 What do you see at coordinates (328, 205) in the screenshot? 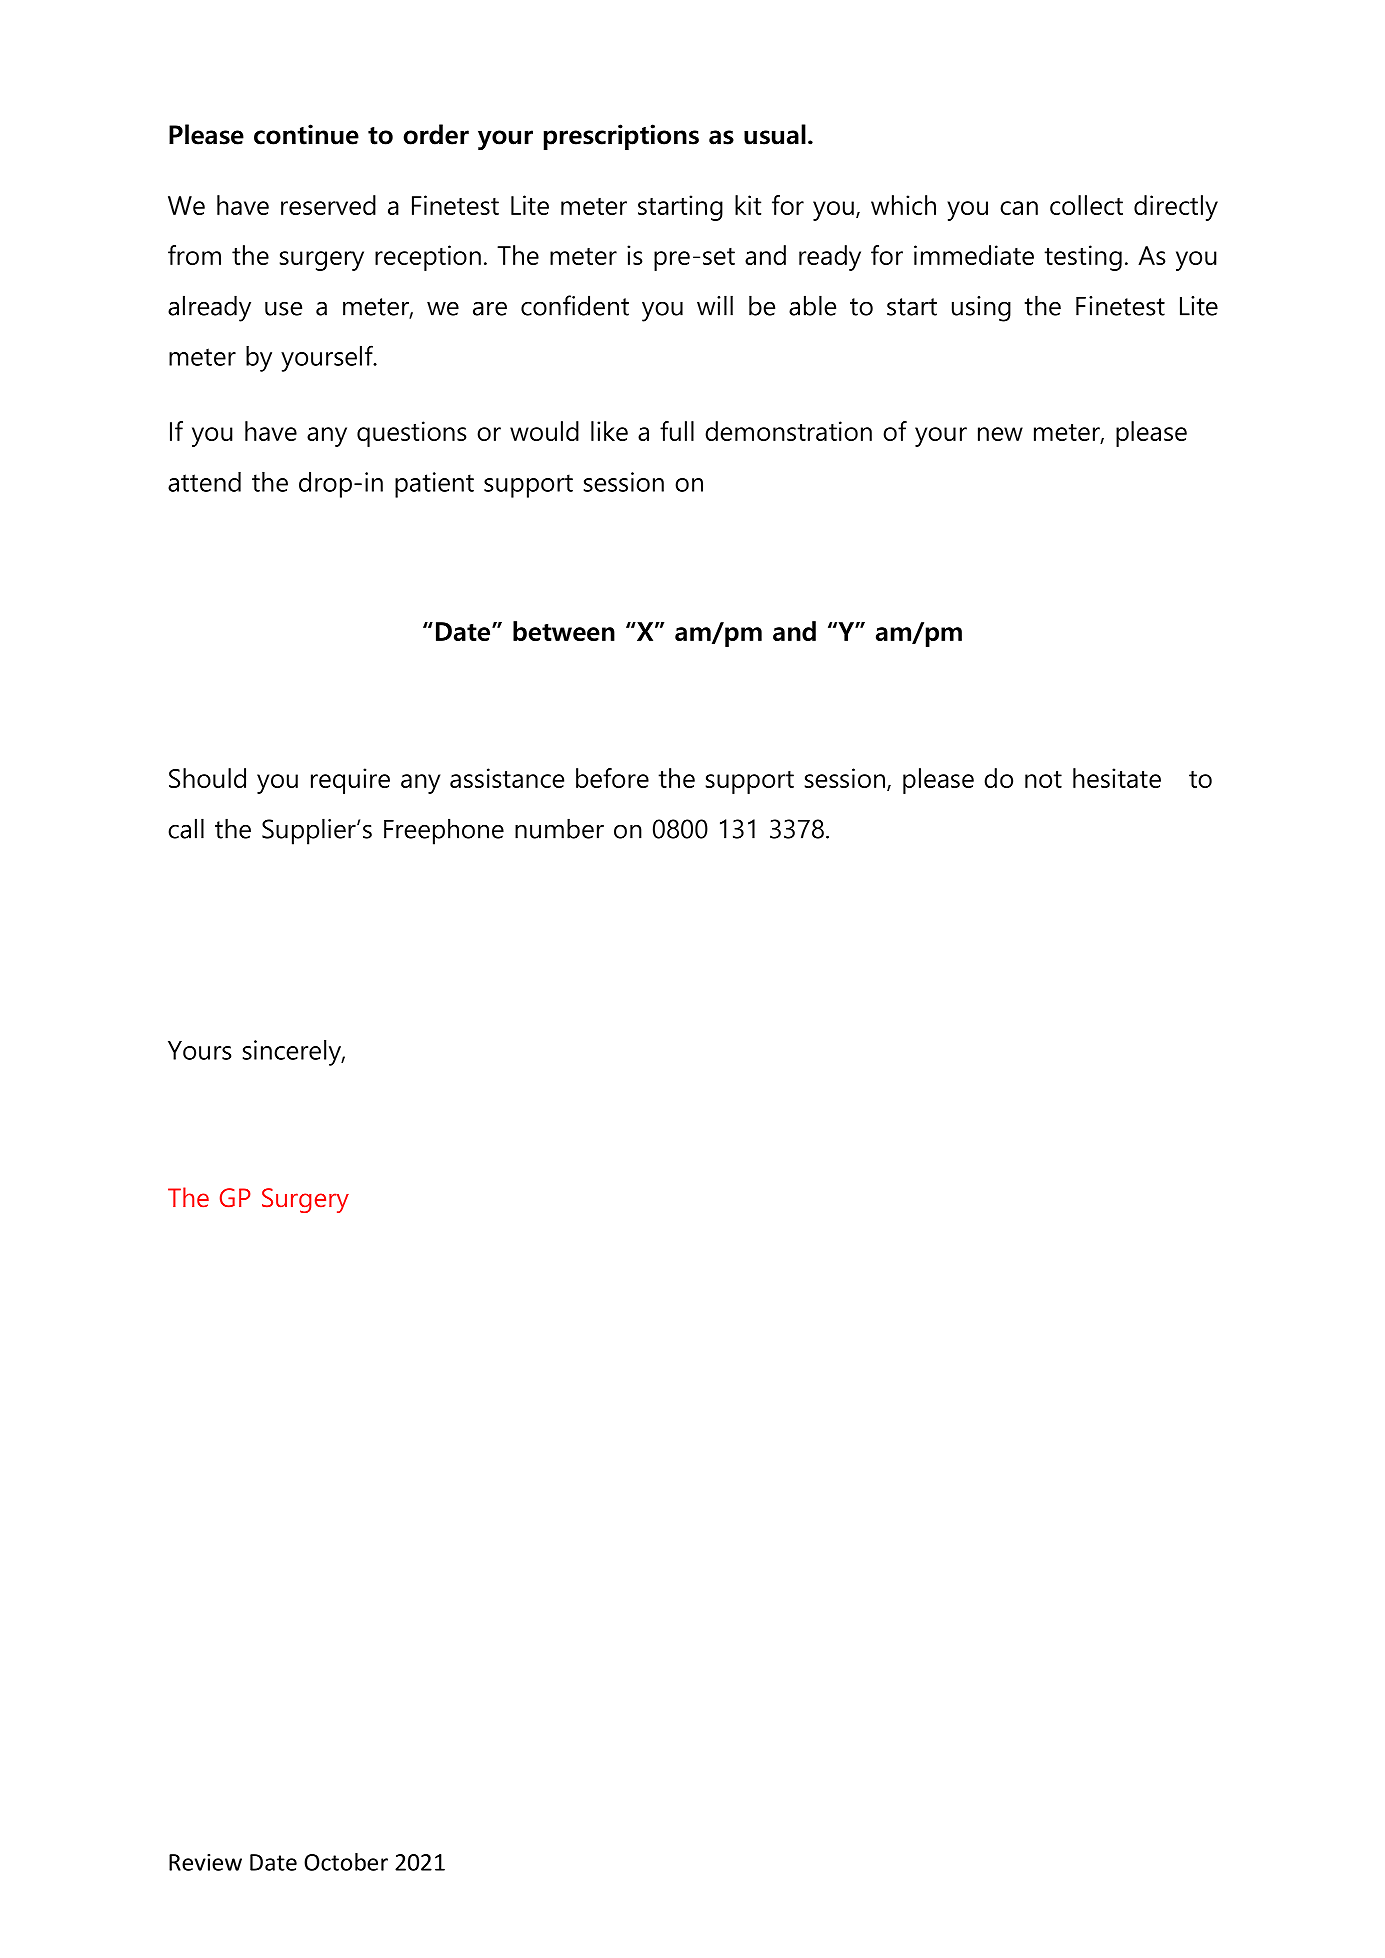
I see `reserved` at bounding box center [328, 205].
